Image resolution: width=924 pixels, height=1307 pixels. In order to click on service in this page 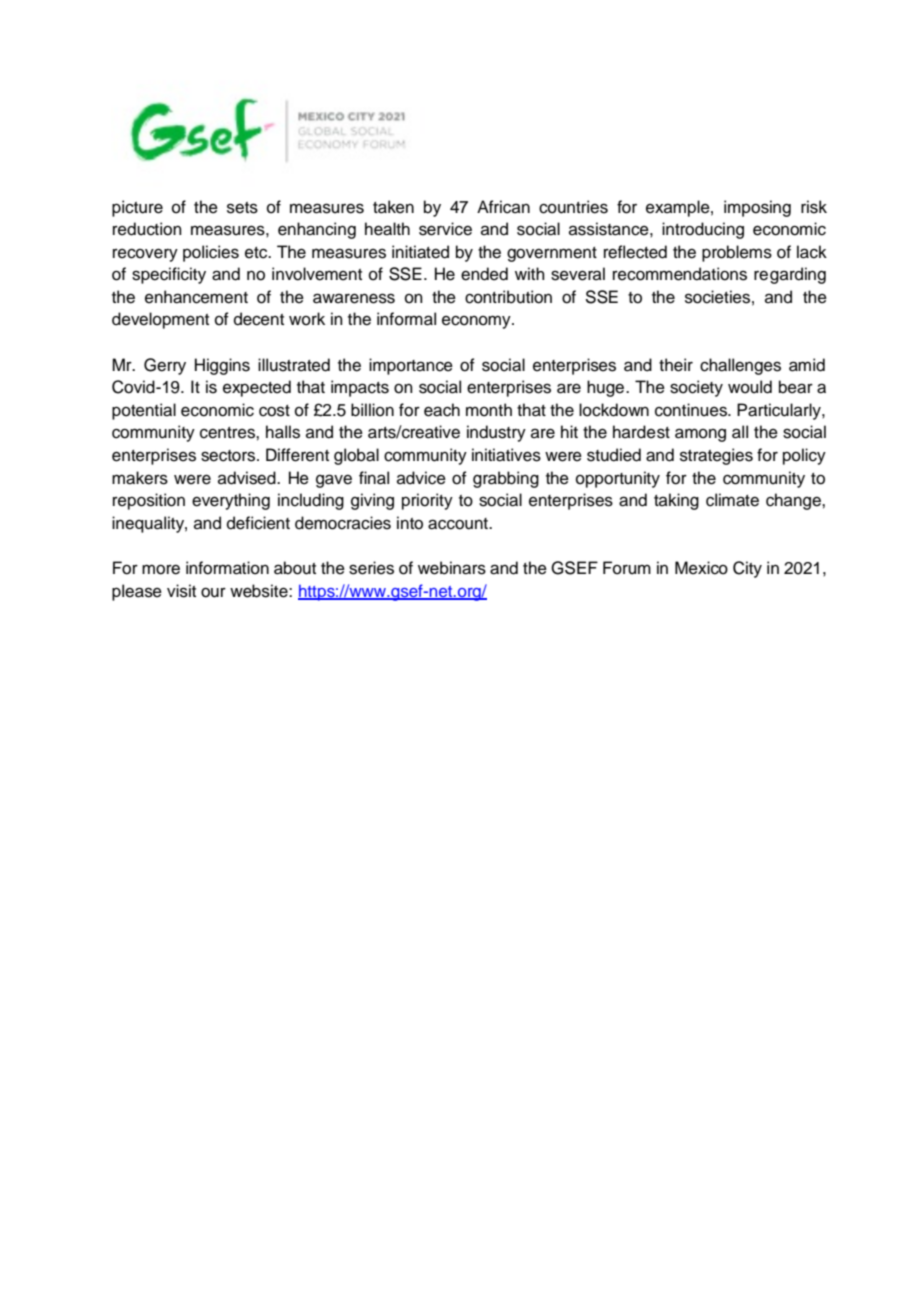, I will do `click(445, 229)`.
